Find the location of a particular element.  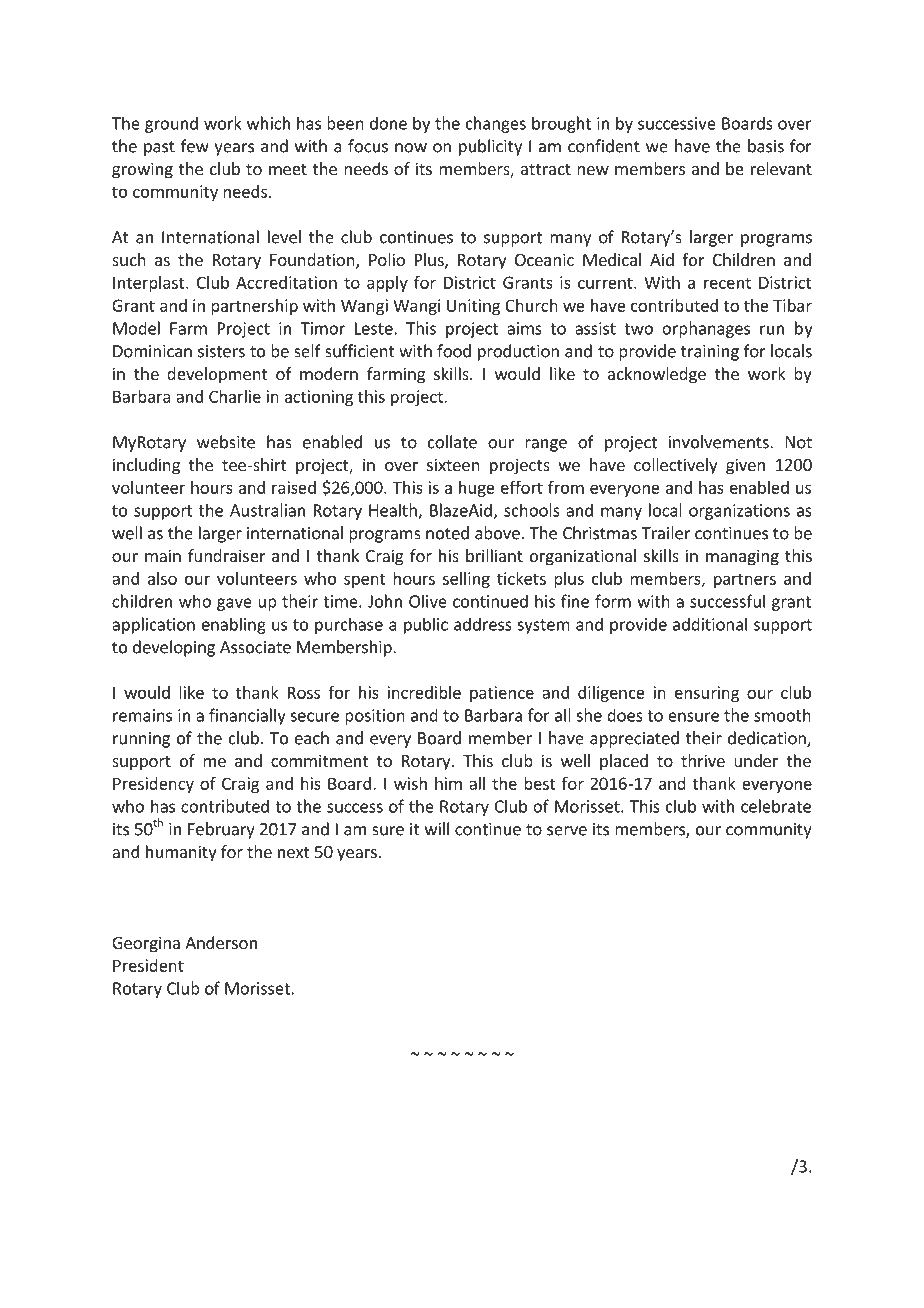

Trailer is located at coordinates (665, 533).
